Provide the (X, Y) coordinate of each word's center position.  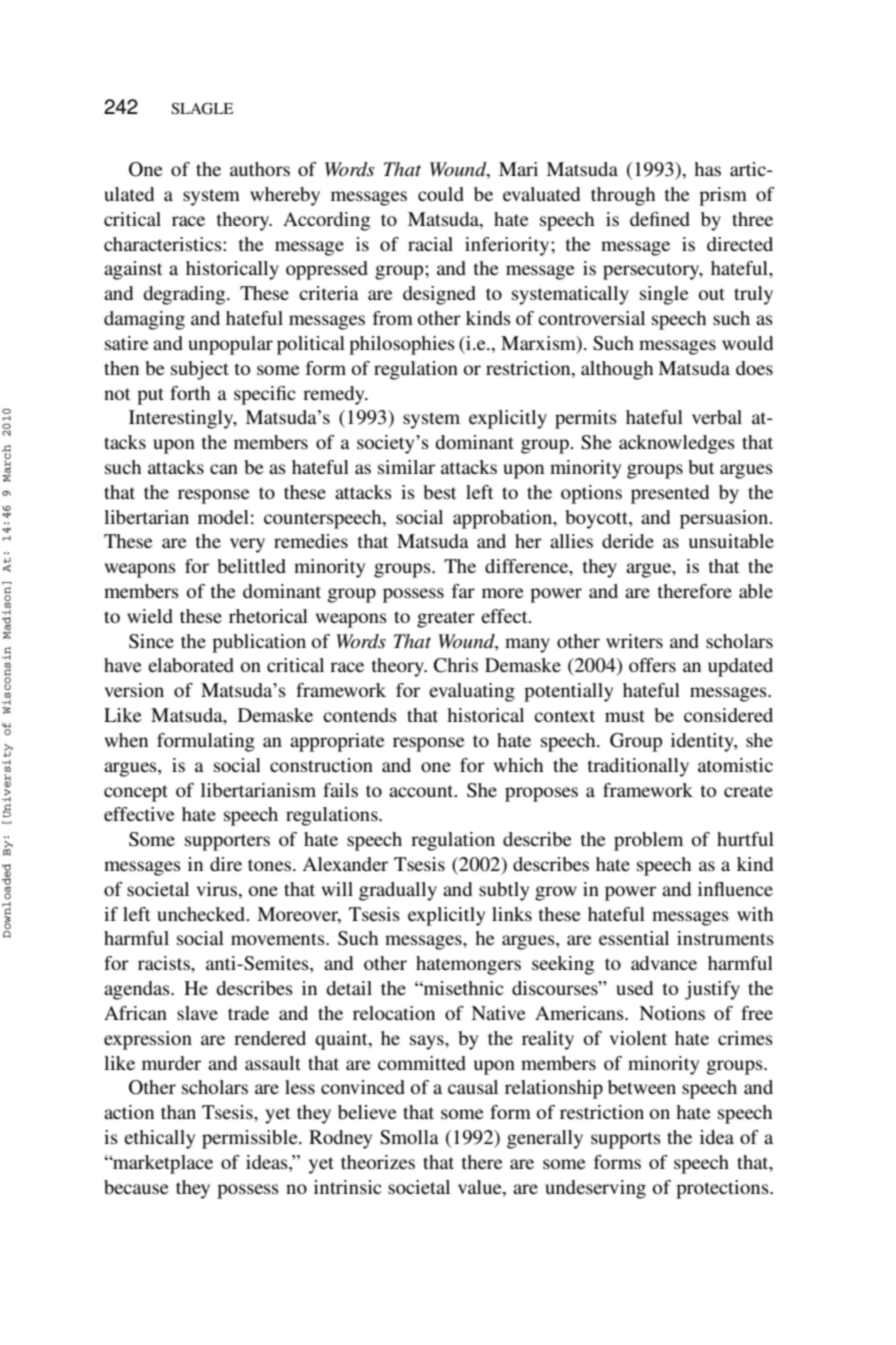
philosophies (402, 345)
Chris (456, 665)
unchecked (202, 914)
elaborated (191, 665)
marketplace (162, 1164)
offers (652, 665)
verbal (717, 417)
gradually (398, 891)
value (481, 1187)
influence (735, 889)
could (441, 194)
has (707, 169)
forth (190, 393)
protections (723, 1189)
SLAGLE (202, 109)
